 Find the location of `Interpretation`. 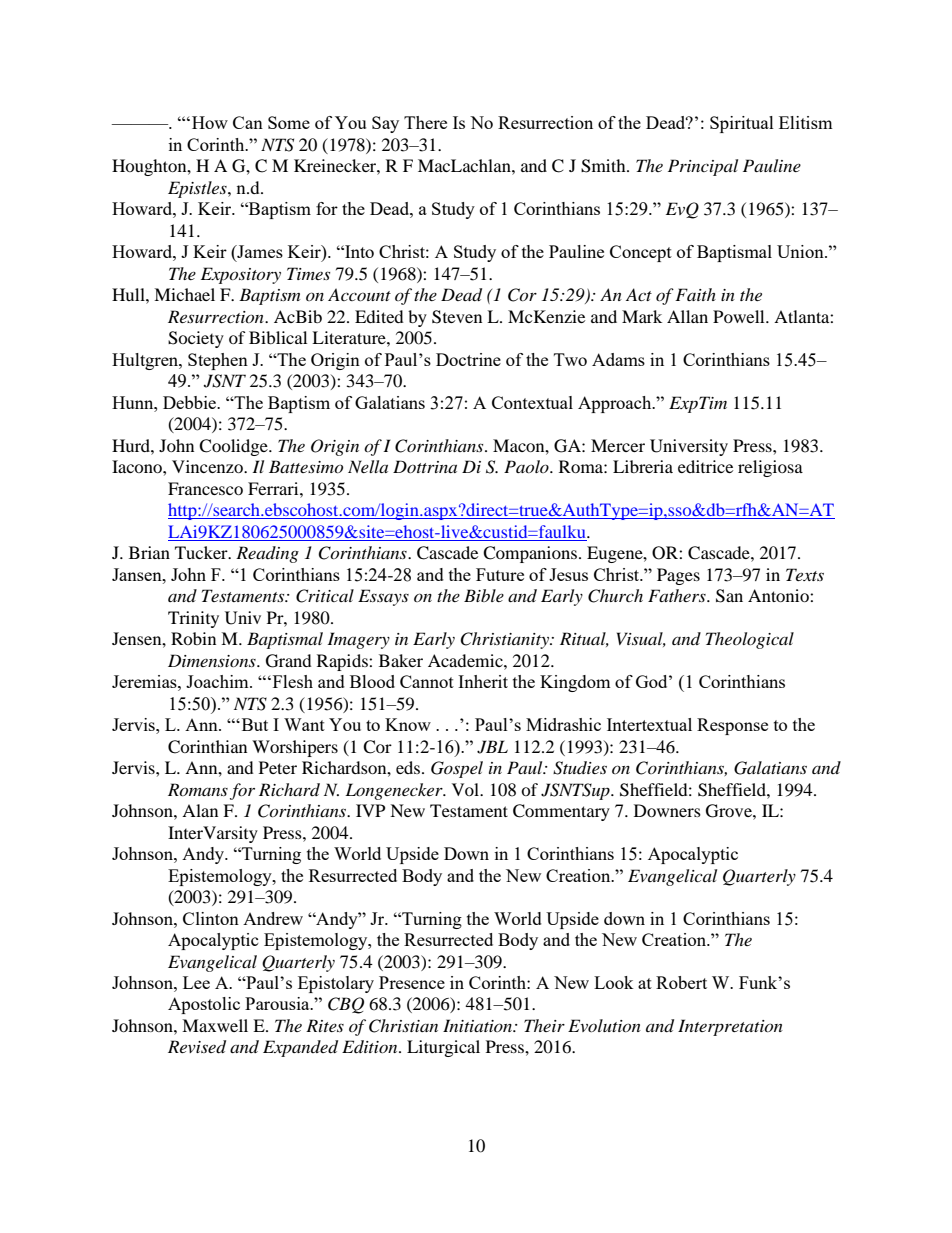

Interpretation is located at coordinates (730, 1027).
